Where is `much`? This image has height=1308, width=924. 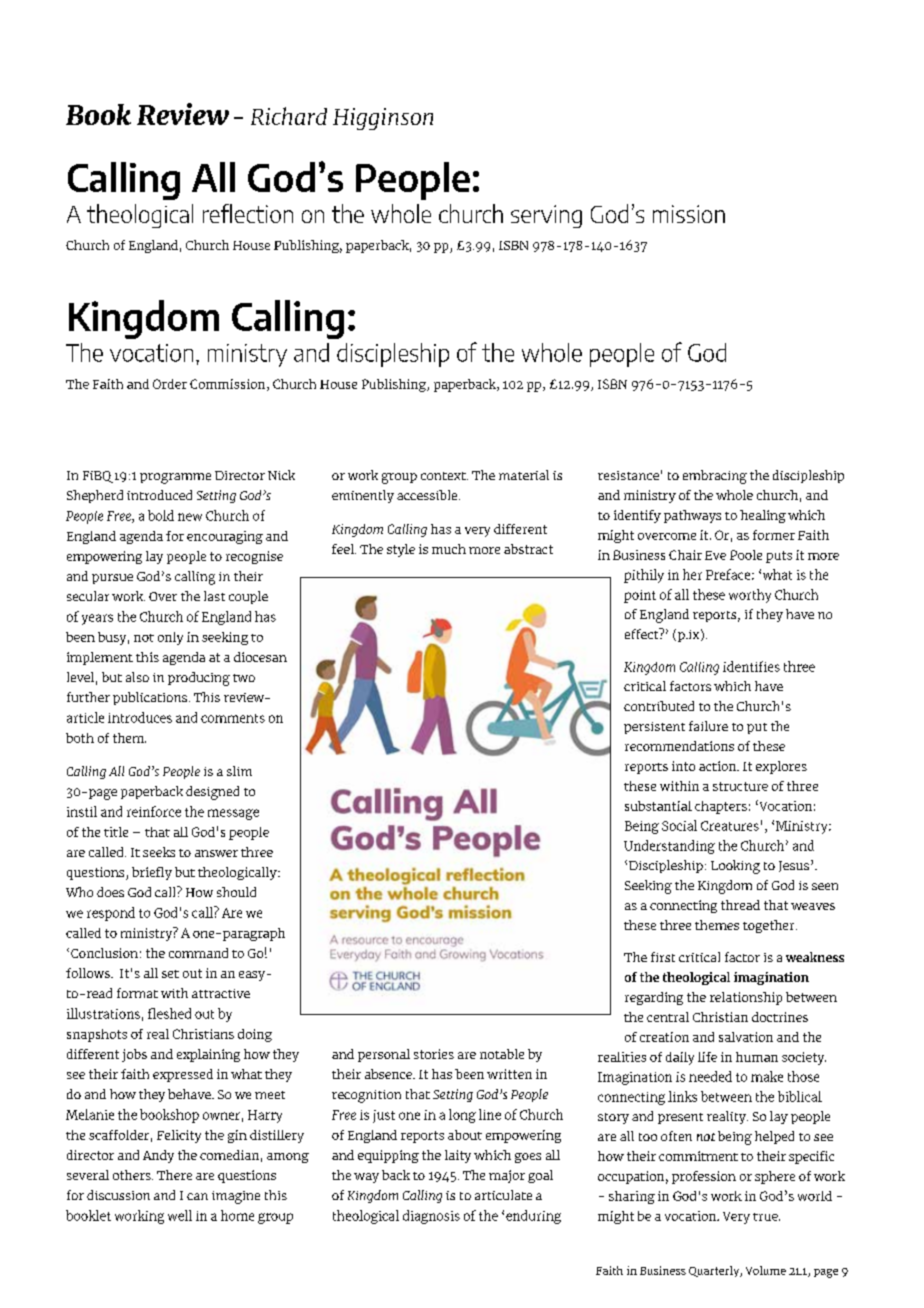
much is located at coordinates (449, 549).
